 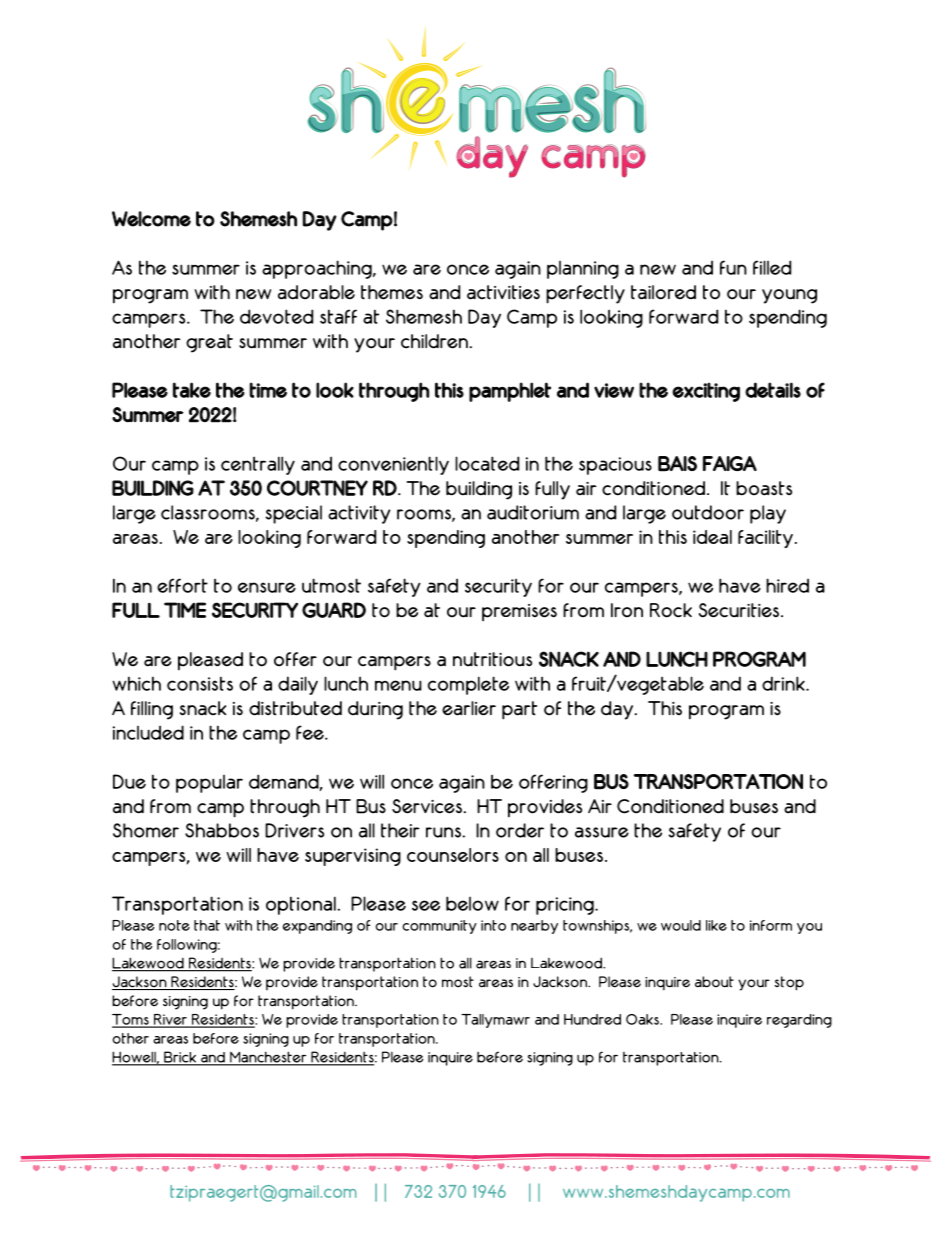 What do you see at coordinates (602, 832) in the document?
I see `assure` at bounding box center [602, 832].
